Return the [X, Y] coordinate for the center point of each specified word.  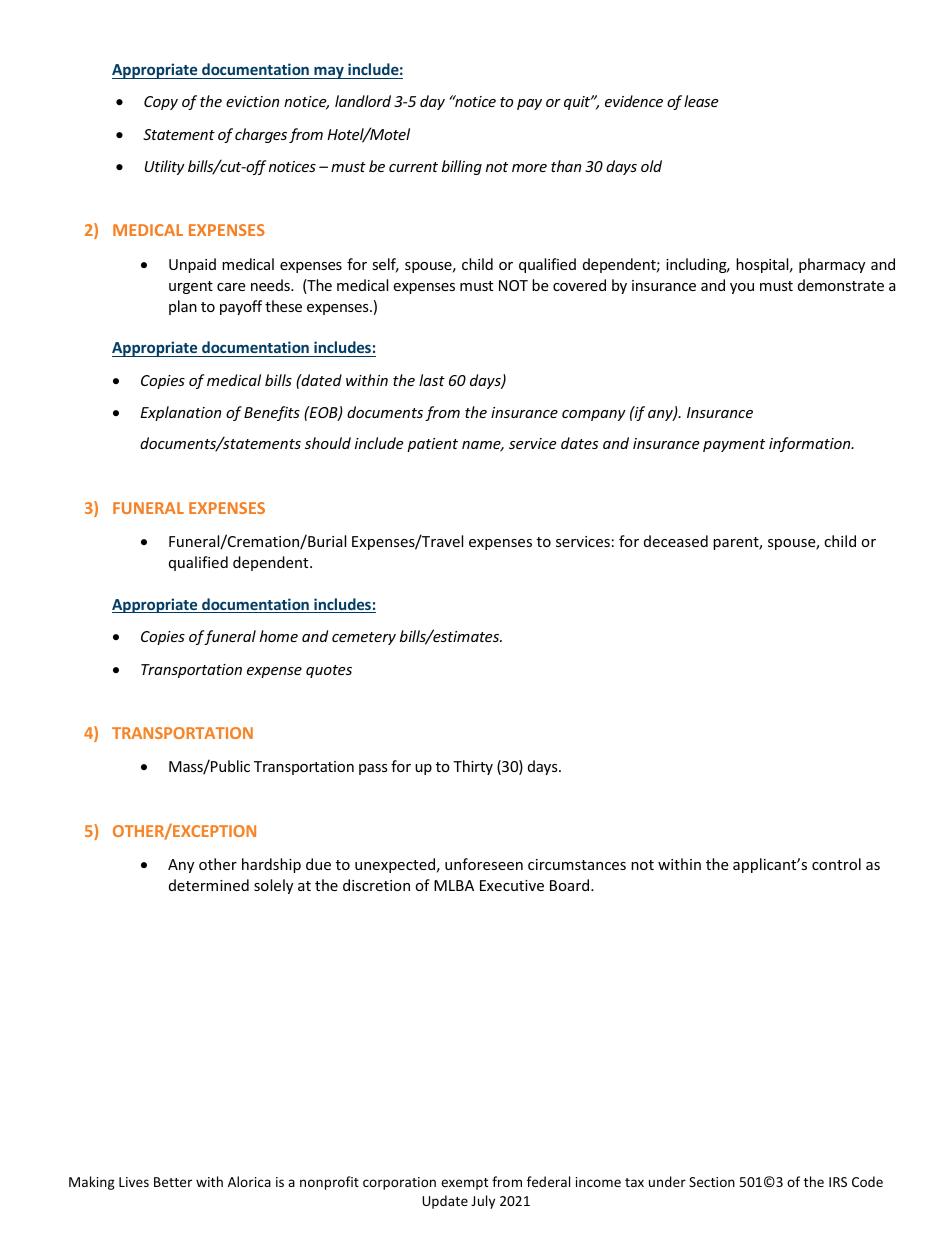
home [279, 636]
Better [173, 1182]
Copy [161, 103]
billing [462, 167]
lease [701, 101]
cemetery [364, 638]
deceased [676, 541]
